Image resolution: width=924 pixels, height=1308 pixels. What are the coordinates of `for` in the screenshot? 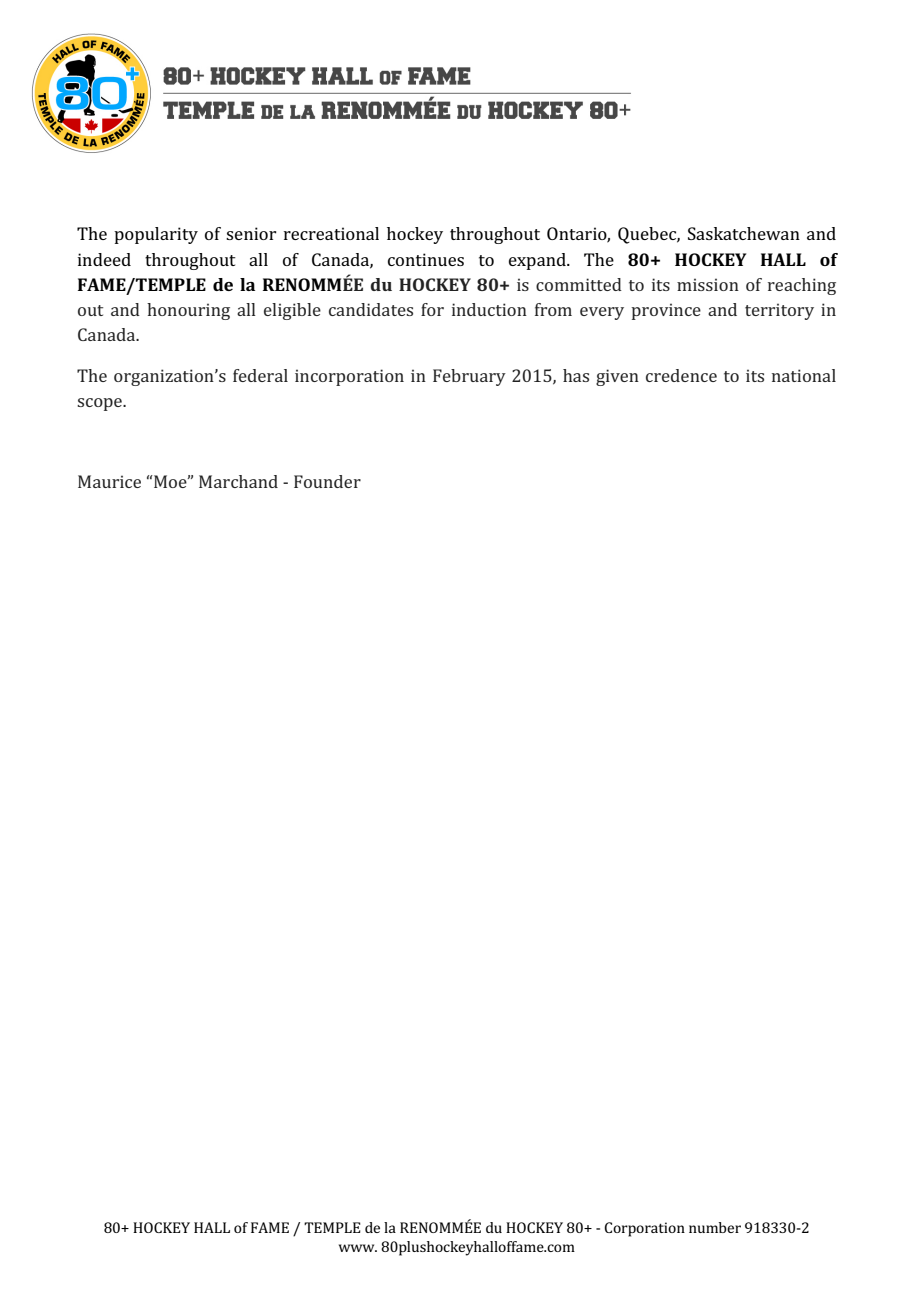 It's located at (432, 309).
